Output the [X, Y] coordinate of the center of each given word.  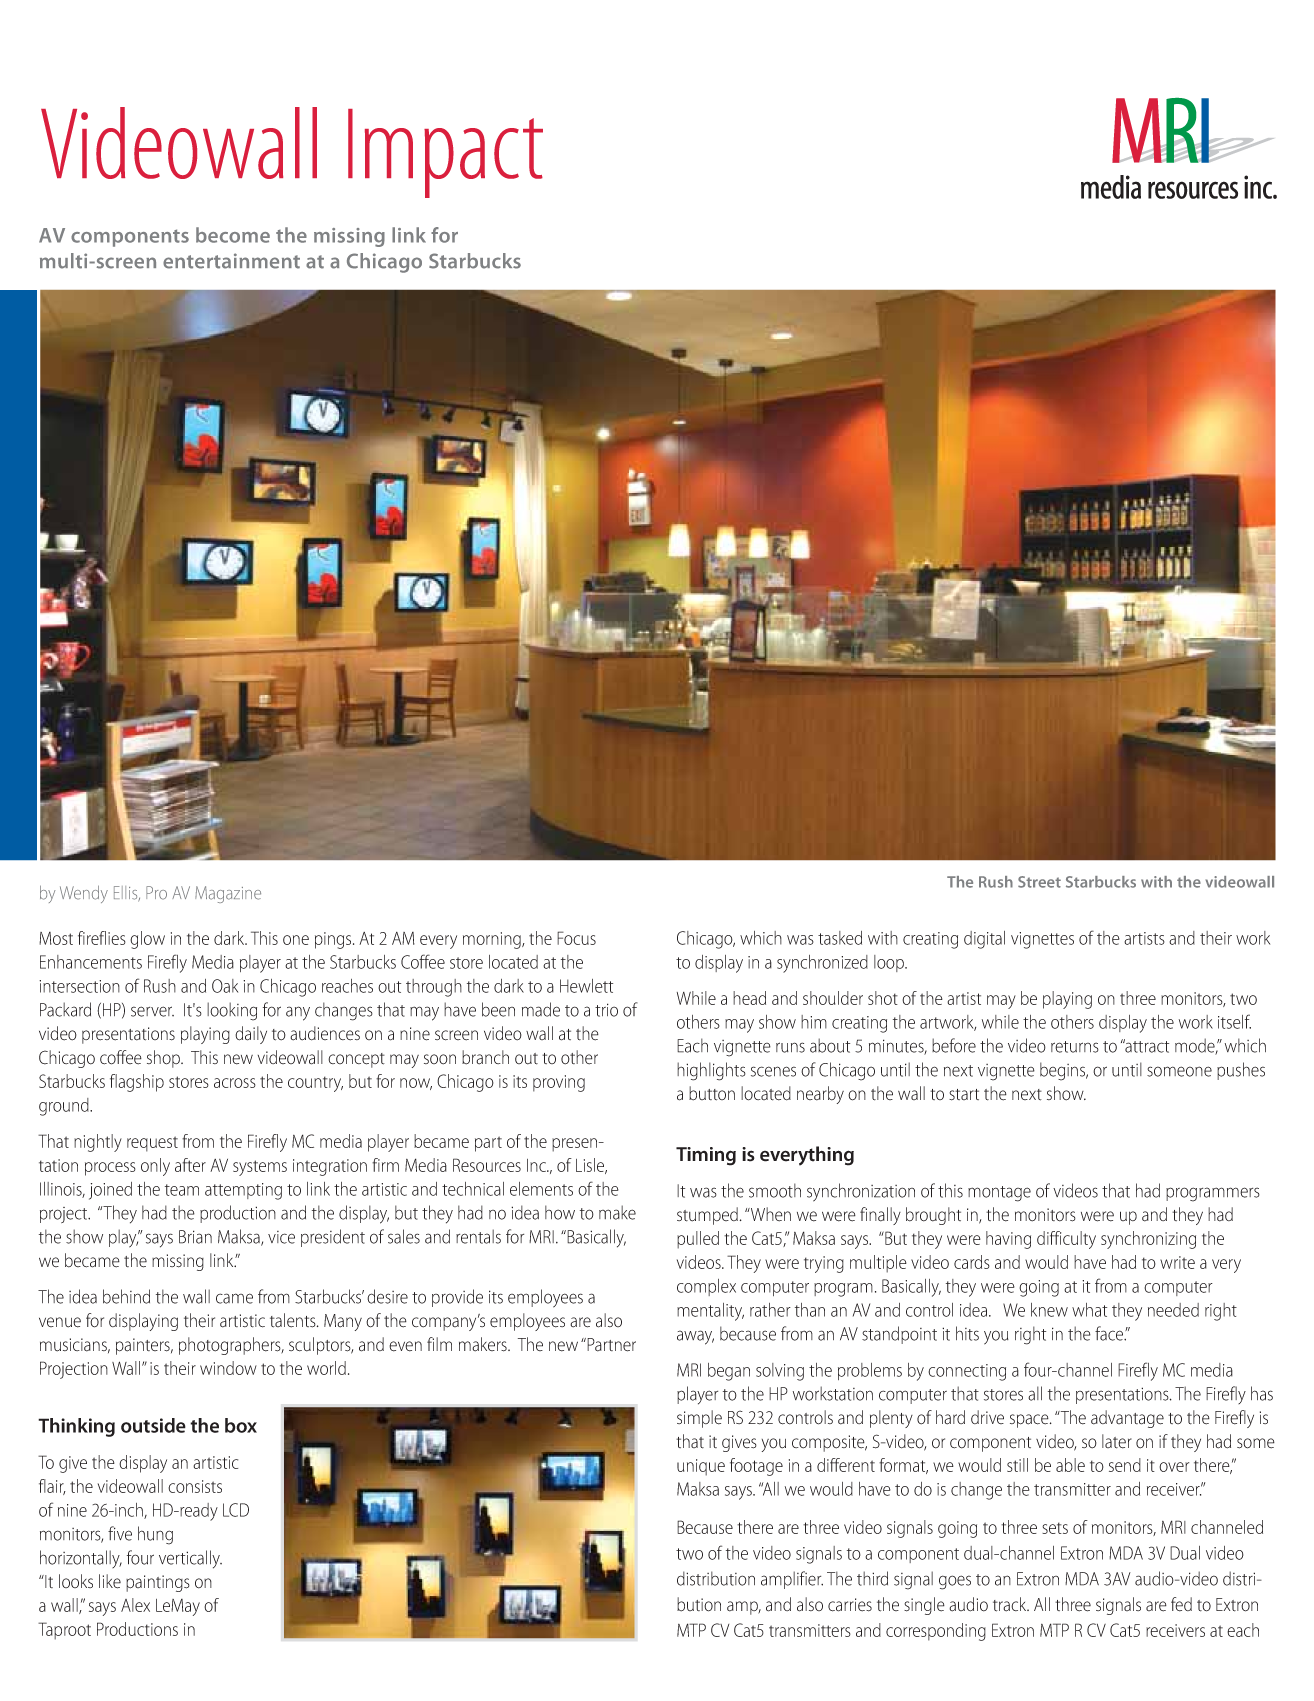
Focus [576, 938]
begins [1064, 1071]
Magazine [228, 894]
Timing [706, 1156]
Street [1039, 882]
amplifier [792, 1580]
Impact [445, 153]
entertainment [231, 261]
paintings [158, 1583]
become [233, 235]
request [152, 1144]
